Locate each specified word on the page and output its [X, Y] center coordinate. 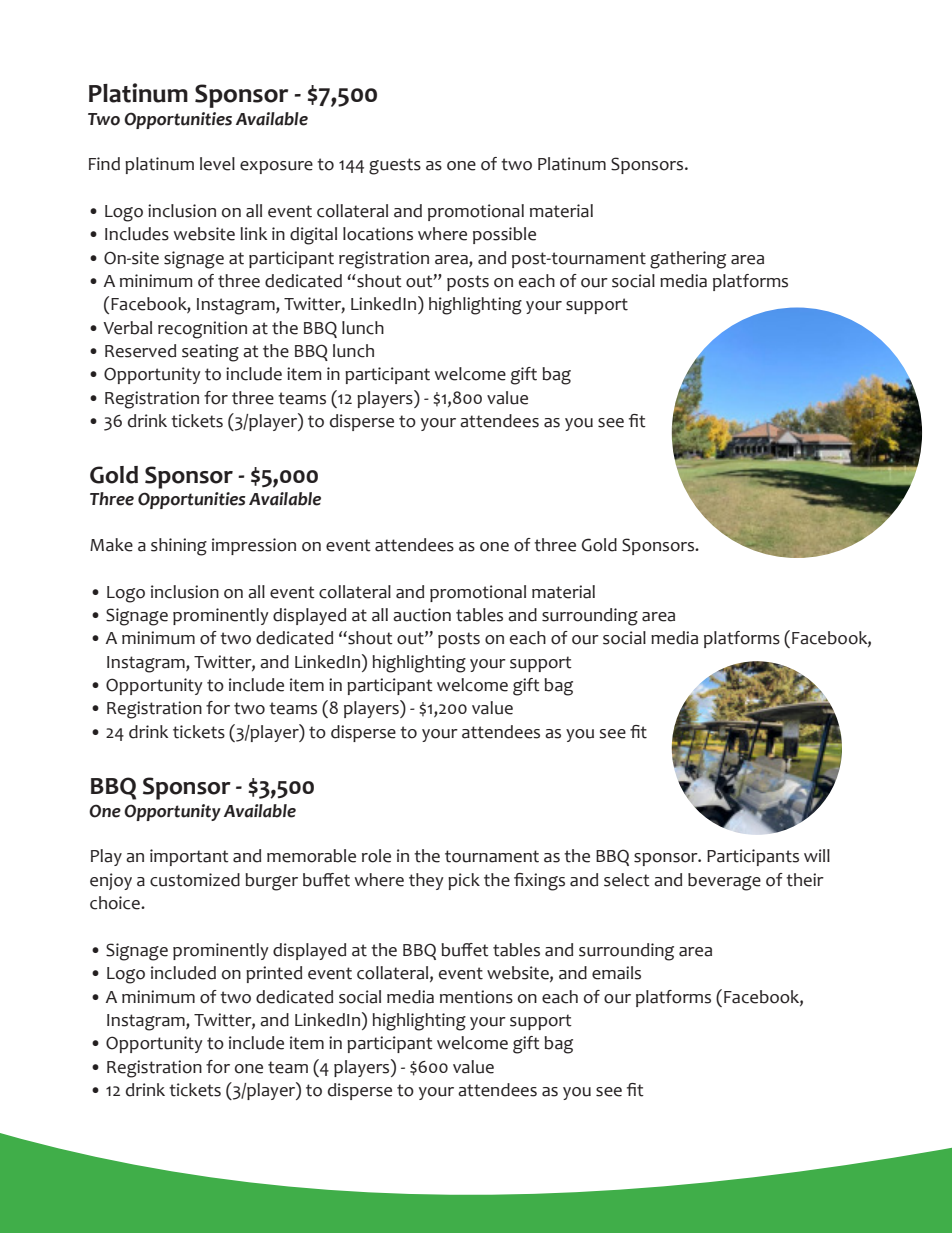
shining [179, 547]
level [217, 164]
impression [254, 546]
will [817, 855]
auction [422, 615]
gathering [688, 260]
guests [395, 166]
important [189, 857]
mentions [476, 997]
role [376, 856]
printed [274, 974]
